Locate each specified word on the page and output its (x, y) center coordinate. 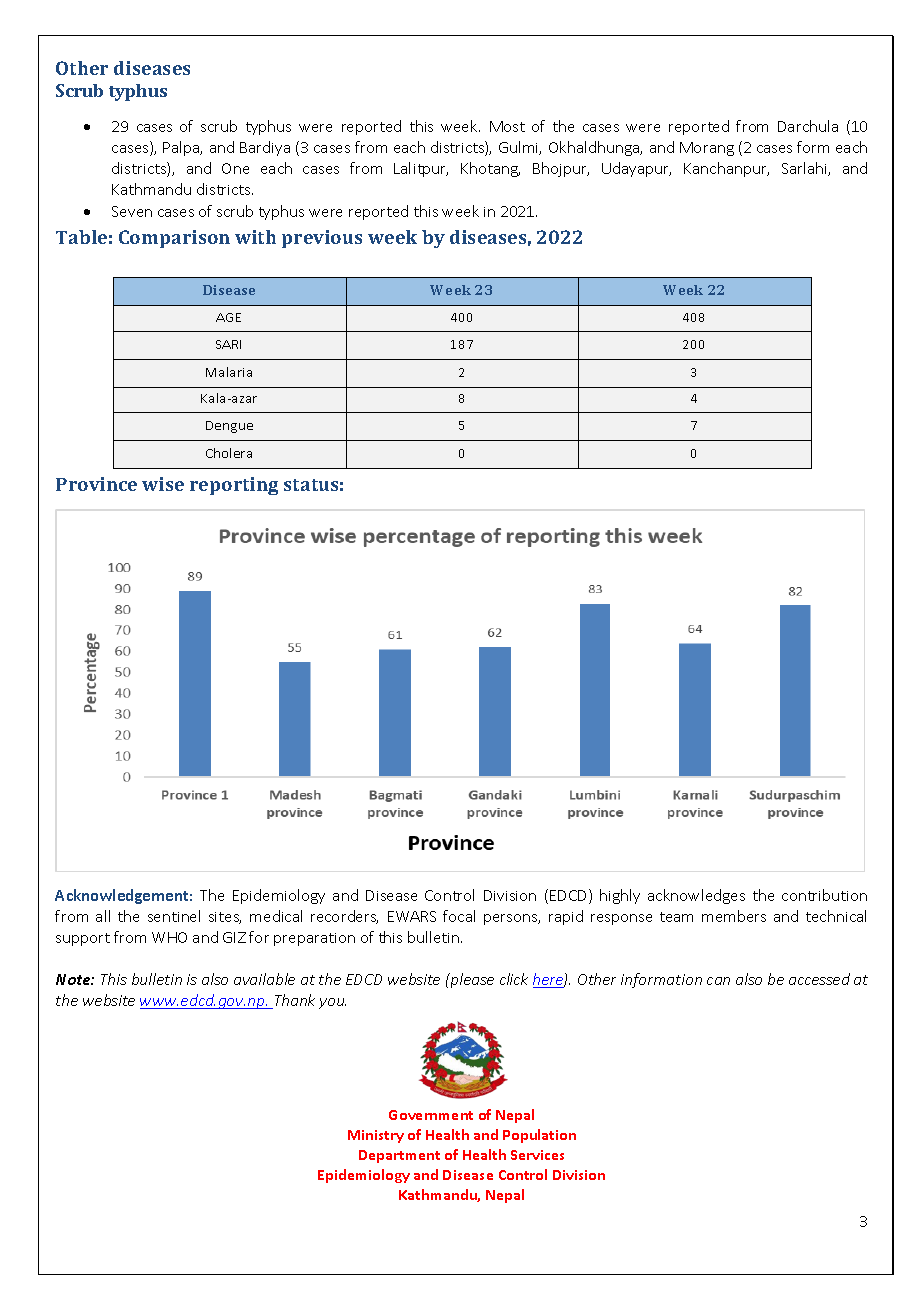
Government (431, 1115)
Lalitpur (421, 169)
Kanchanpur (726, 169)
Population (539, 1136)
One (235, 168)
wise (163, 484)
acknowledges (696, 896)
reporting (234, 486)
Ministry (376, 1136)
